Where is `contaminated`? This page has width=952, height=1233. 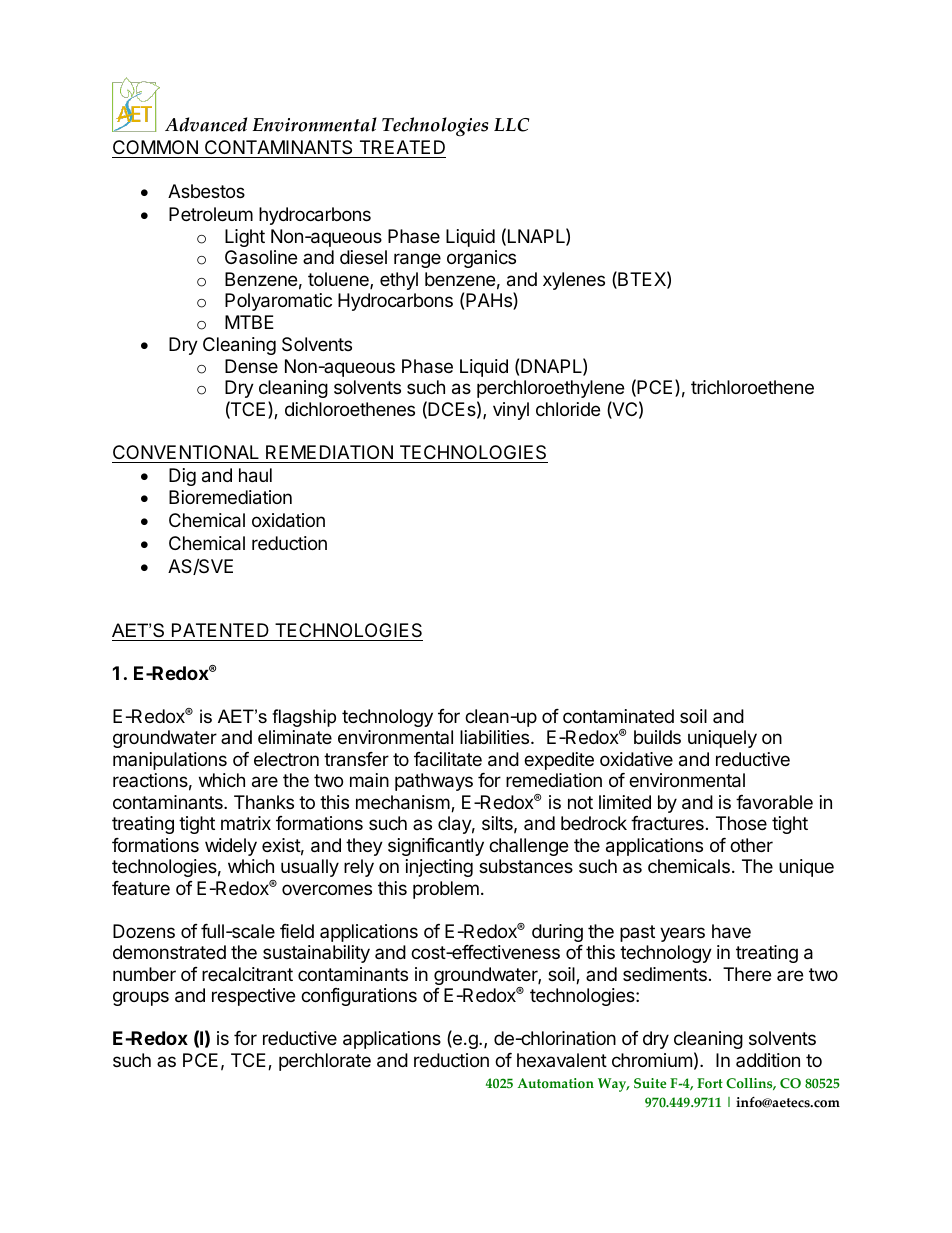 contaminated is located at coordinates (618, 716).
